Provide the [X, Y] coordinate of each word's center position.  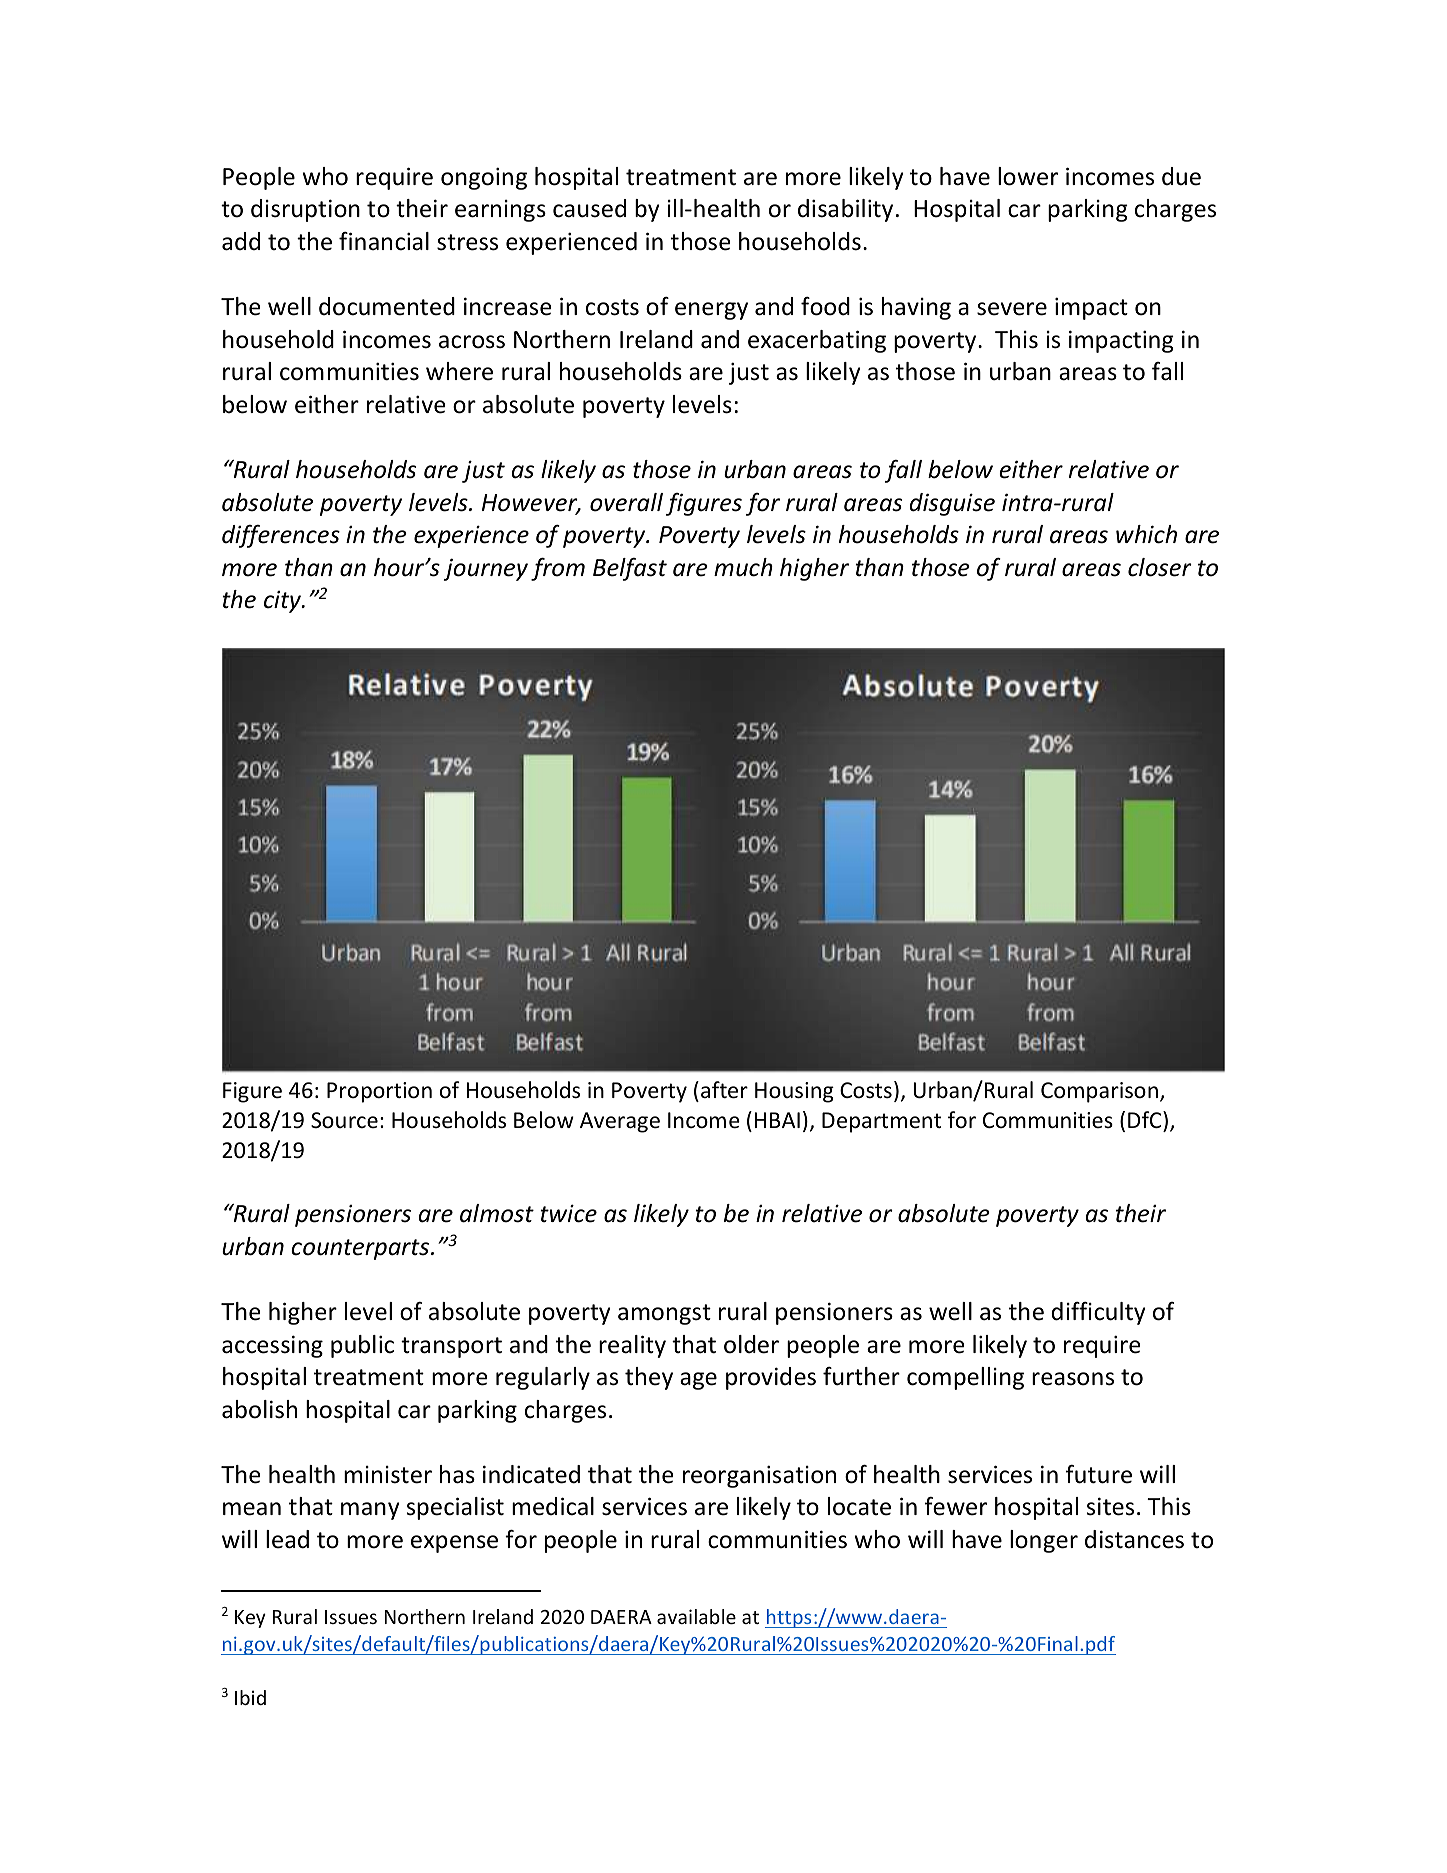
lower [1028, 176]
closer [1160, 567]
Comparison [1101, 1092]
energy [711, 311]
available [696, 1616]
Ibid [250, 1697]
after [724, 1090]
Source [344, 1120]
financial [384, 241]
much [743, 567]
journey [486, 569]
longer [1044, 1541]
